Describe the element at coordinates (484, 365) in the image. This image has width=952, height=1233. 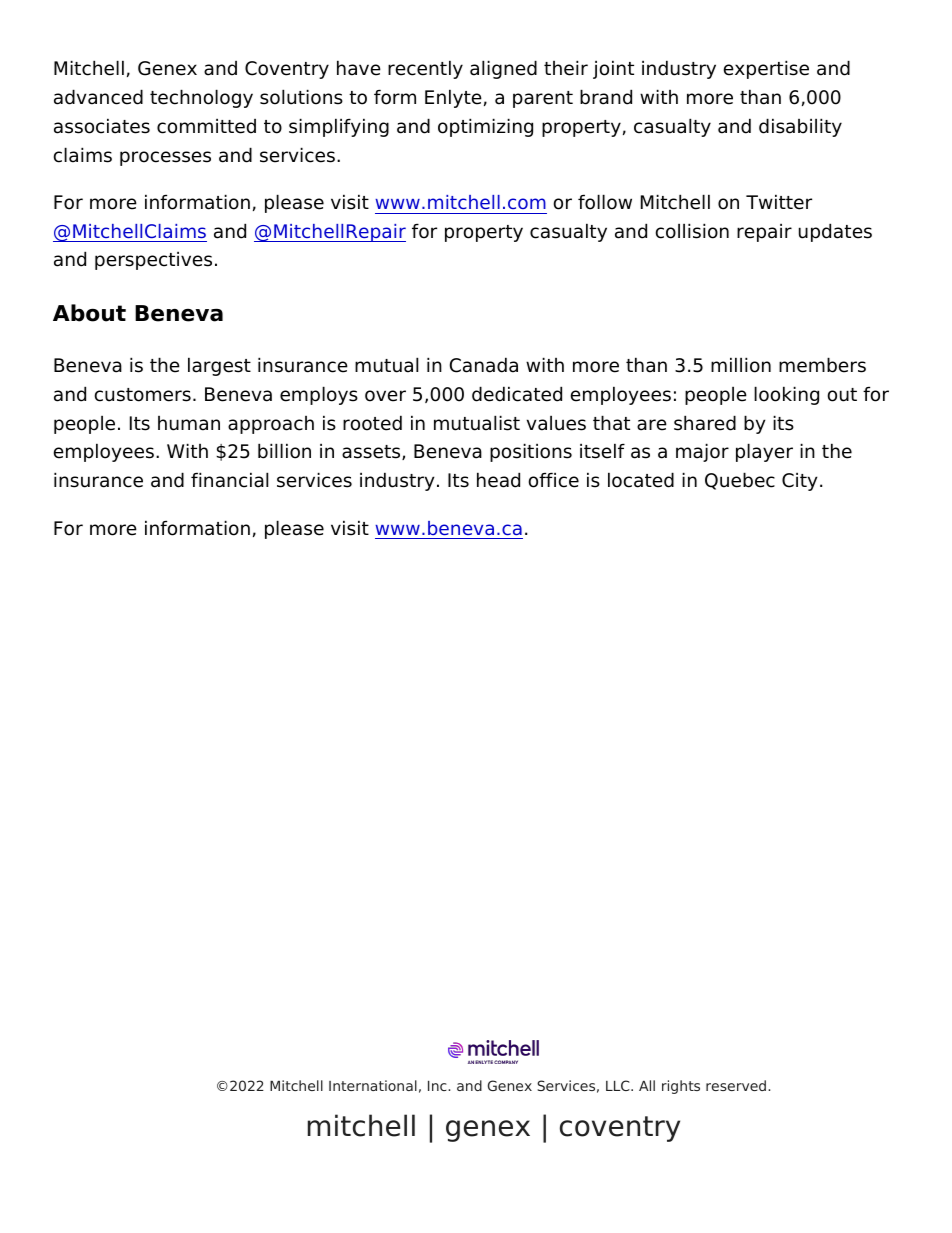
I see `Canada` at that location.
